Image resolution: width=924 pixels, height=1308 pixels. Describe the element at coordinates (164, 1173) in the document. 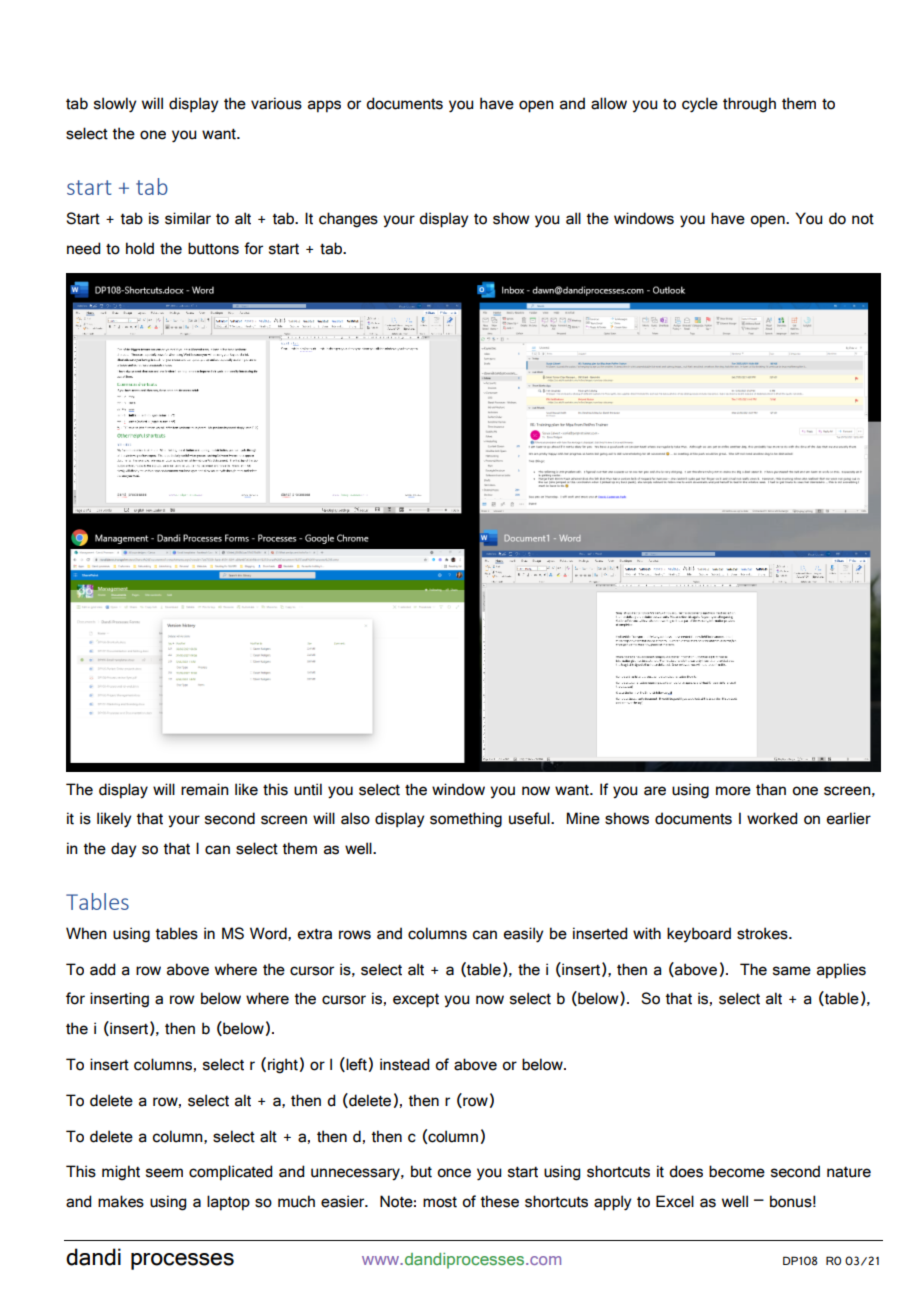

I see `seem` at that location.
